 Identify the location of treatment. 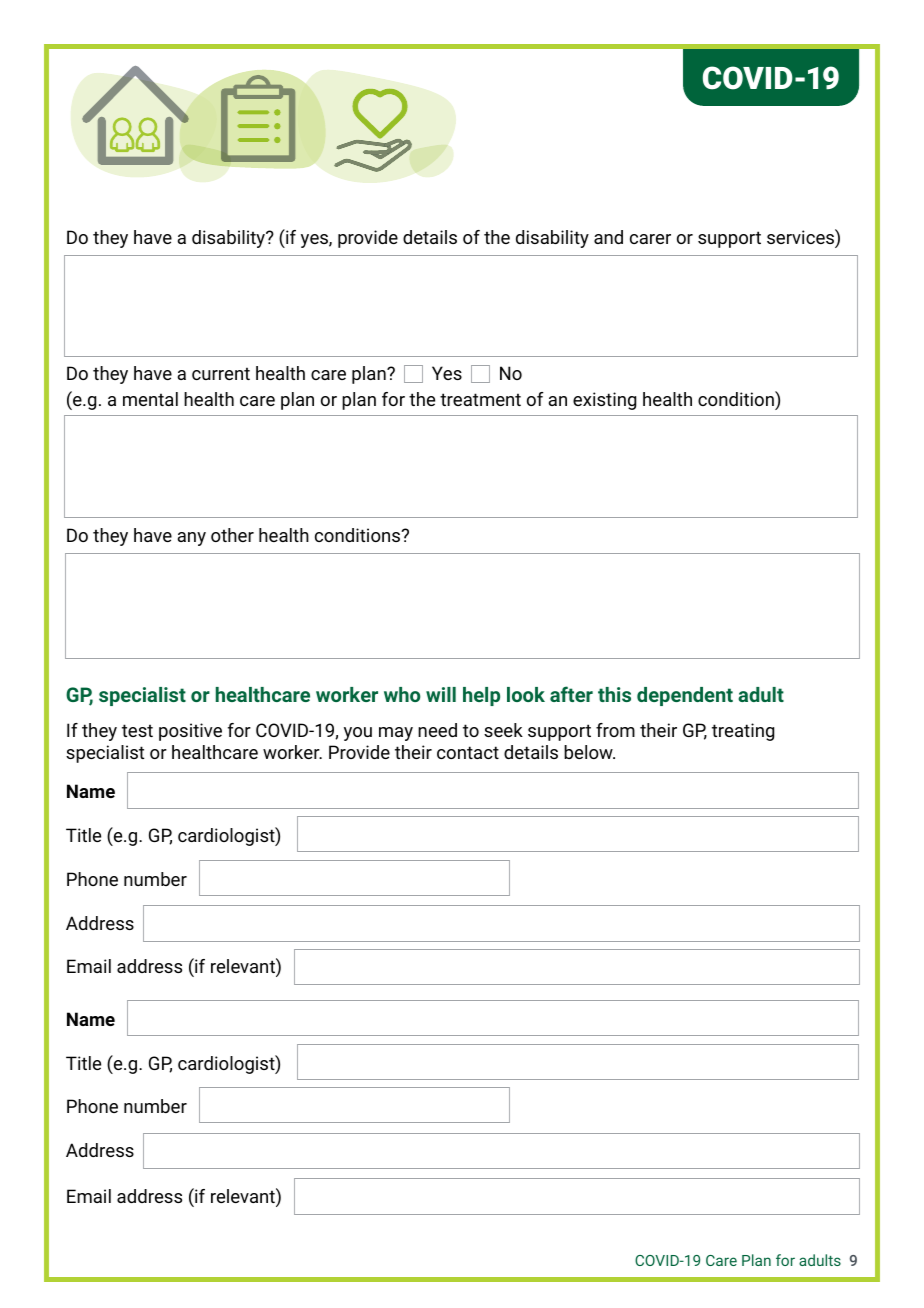
(480, 399).
